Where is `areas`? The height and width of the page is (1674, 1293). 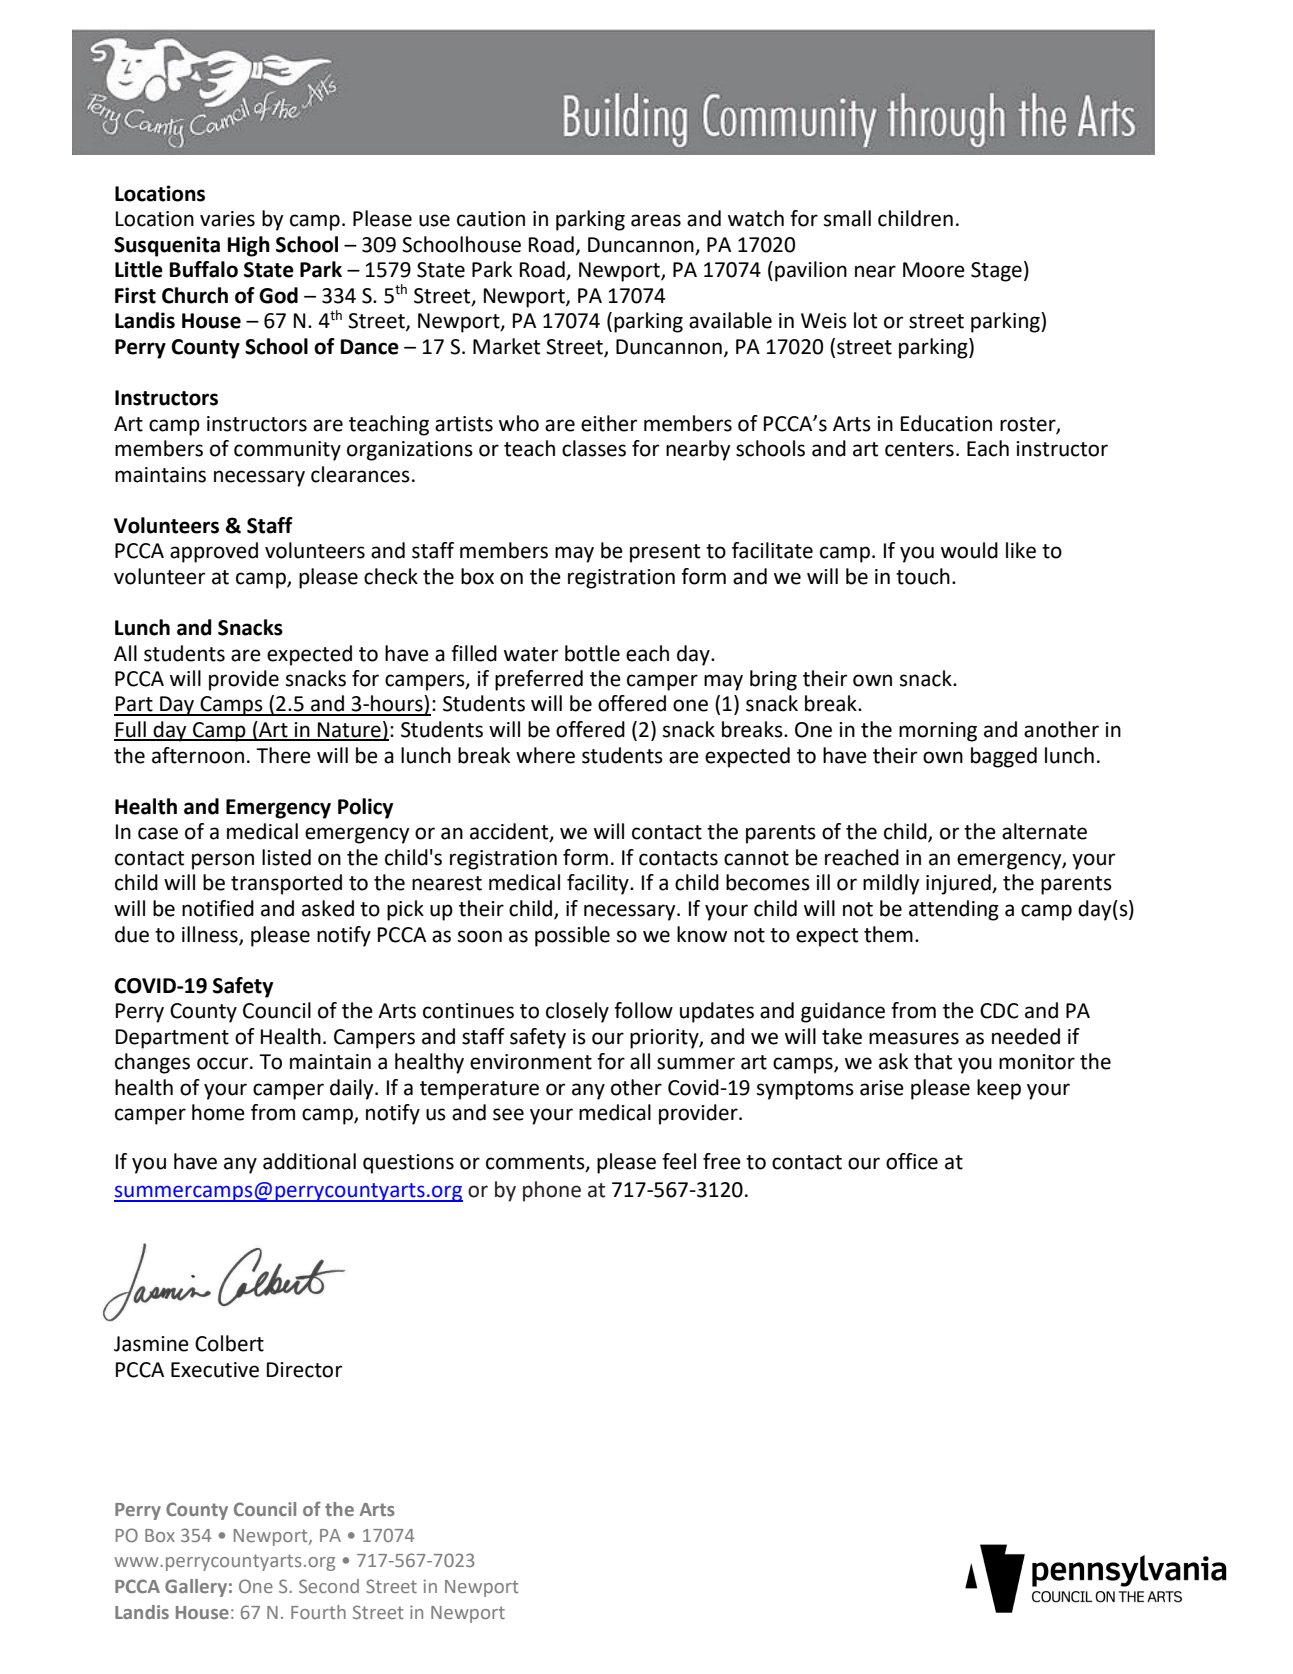 areas is located at coordinates (656, 220).
